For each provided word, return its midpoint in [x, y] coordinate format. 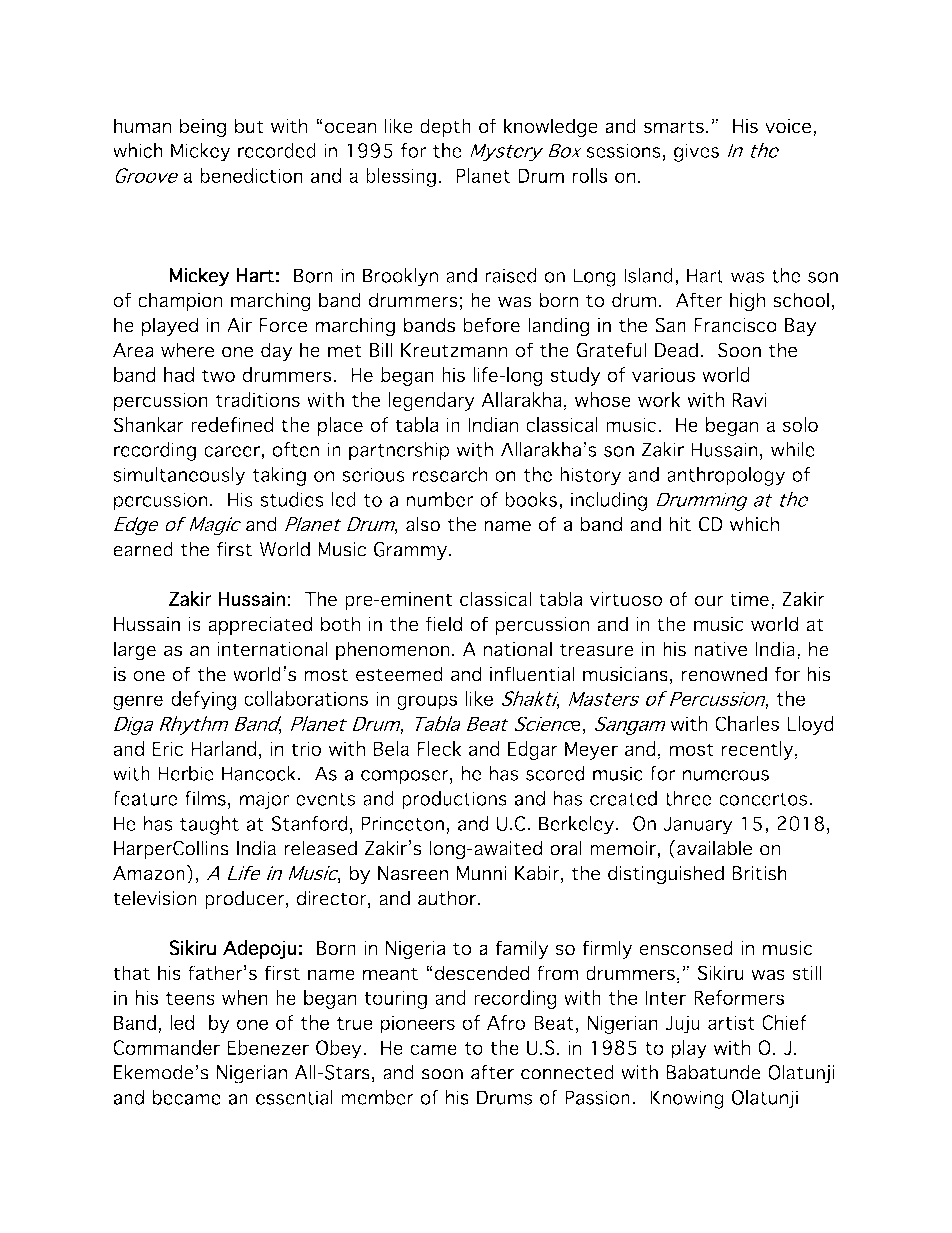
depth [445, 127]
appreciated [260, 625]
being [203, 128]
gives [696, 152]
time [749, 599]
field [444, 624]
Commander [166, 1047]
